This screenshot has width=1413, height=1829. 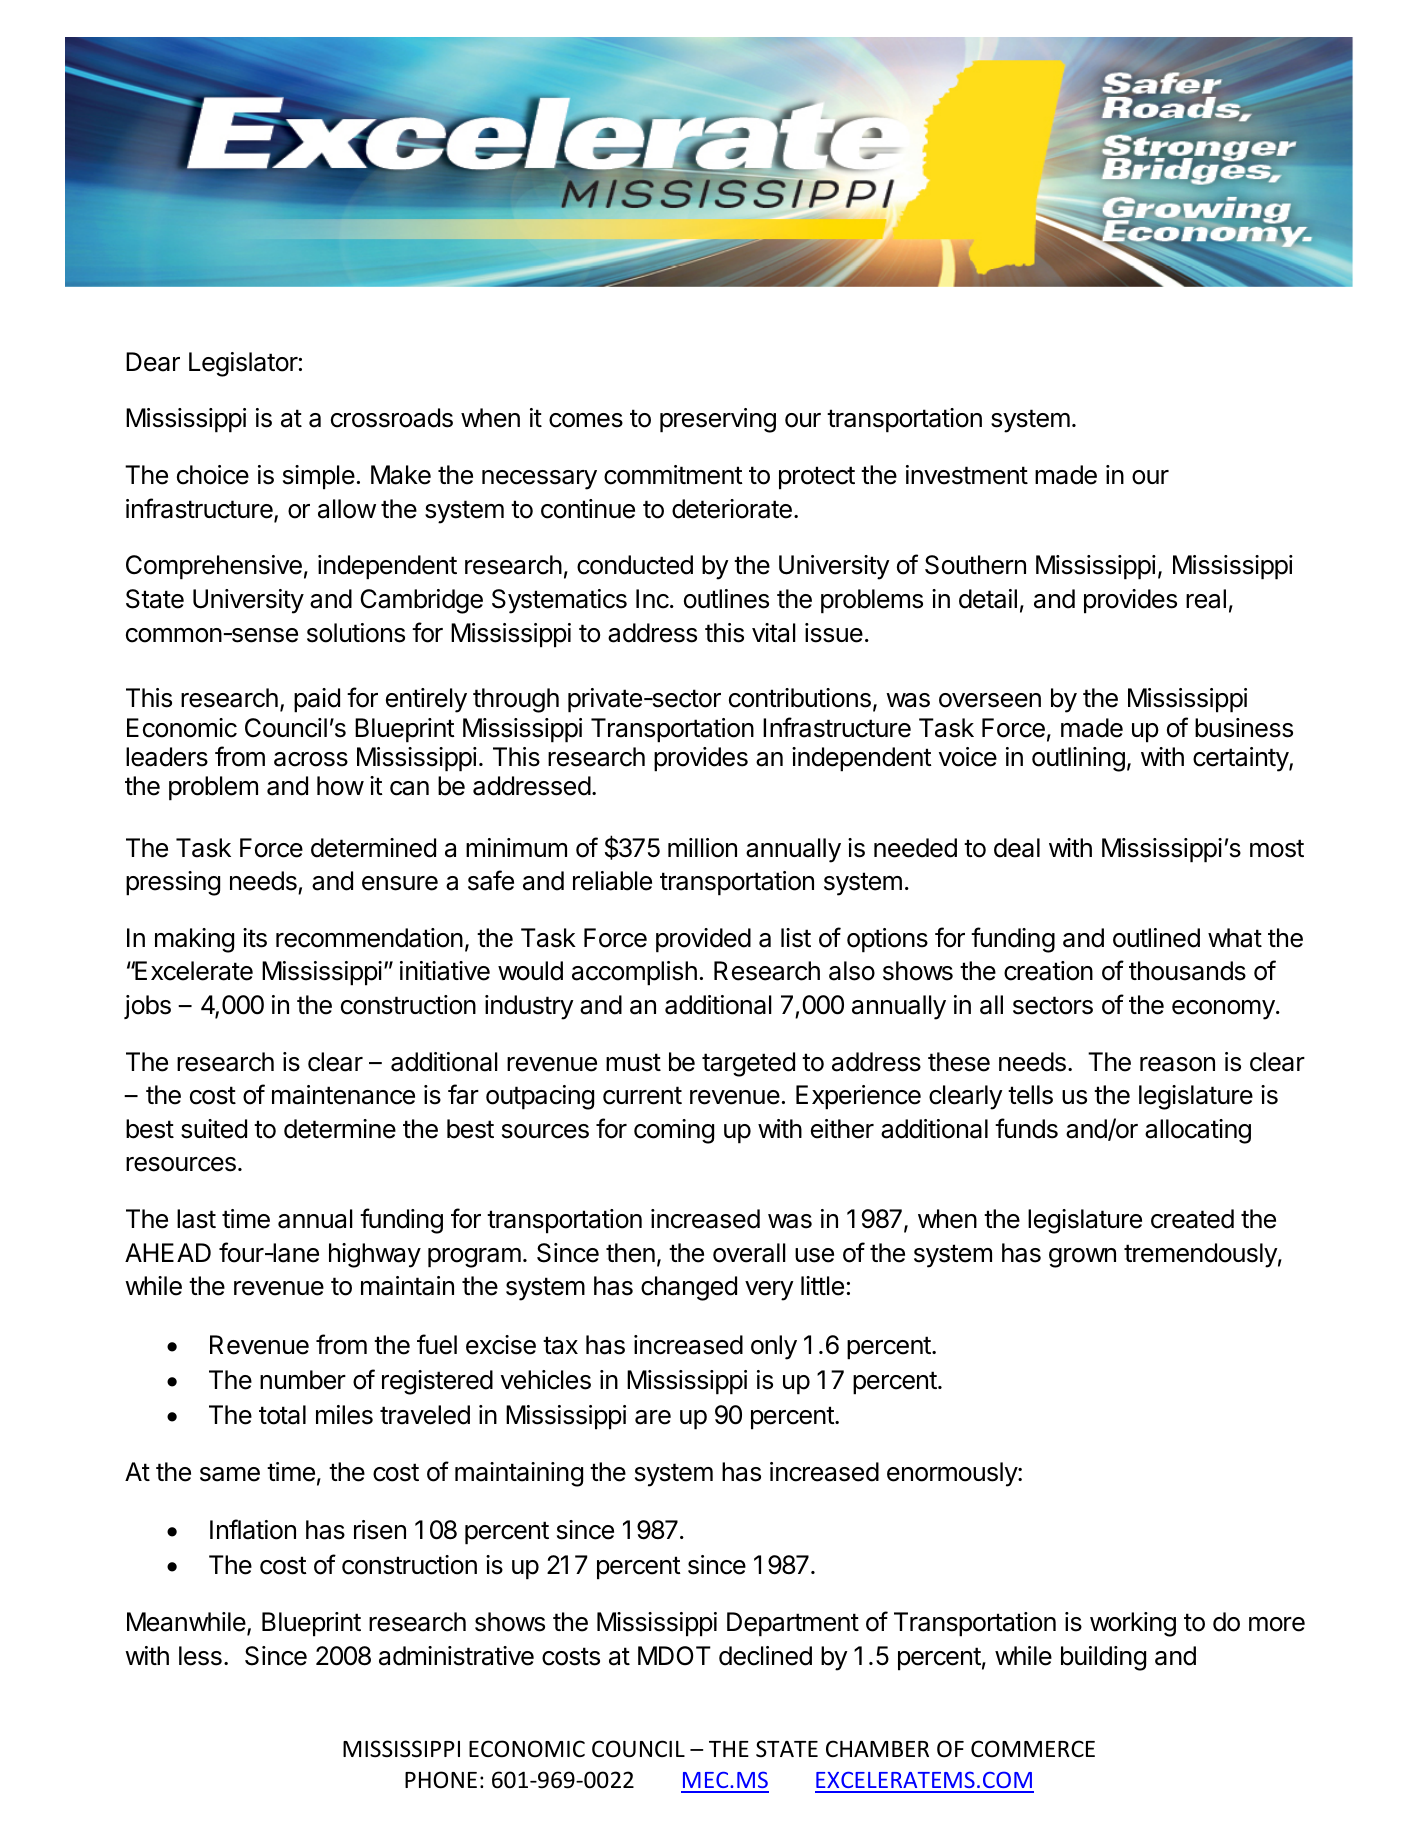 What do you see at coordinates (1177, 1064) in the screenshot?
I see `reason` at bounding box center [1177, 1064].
